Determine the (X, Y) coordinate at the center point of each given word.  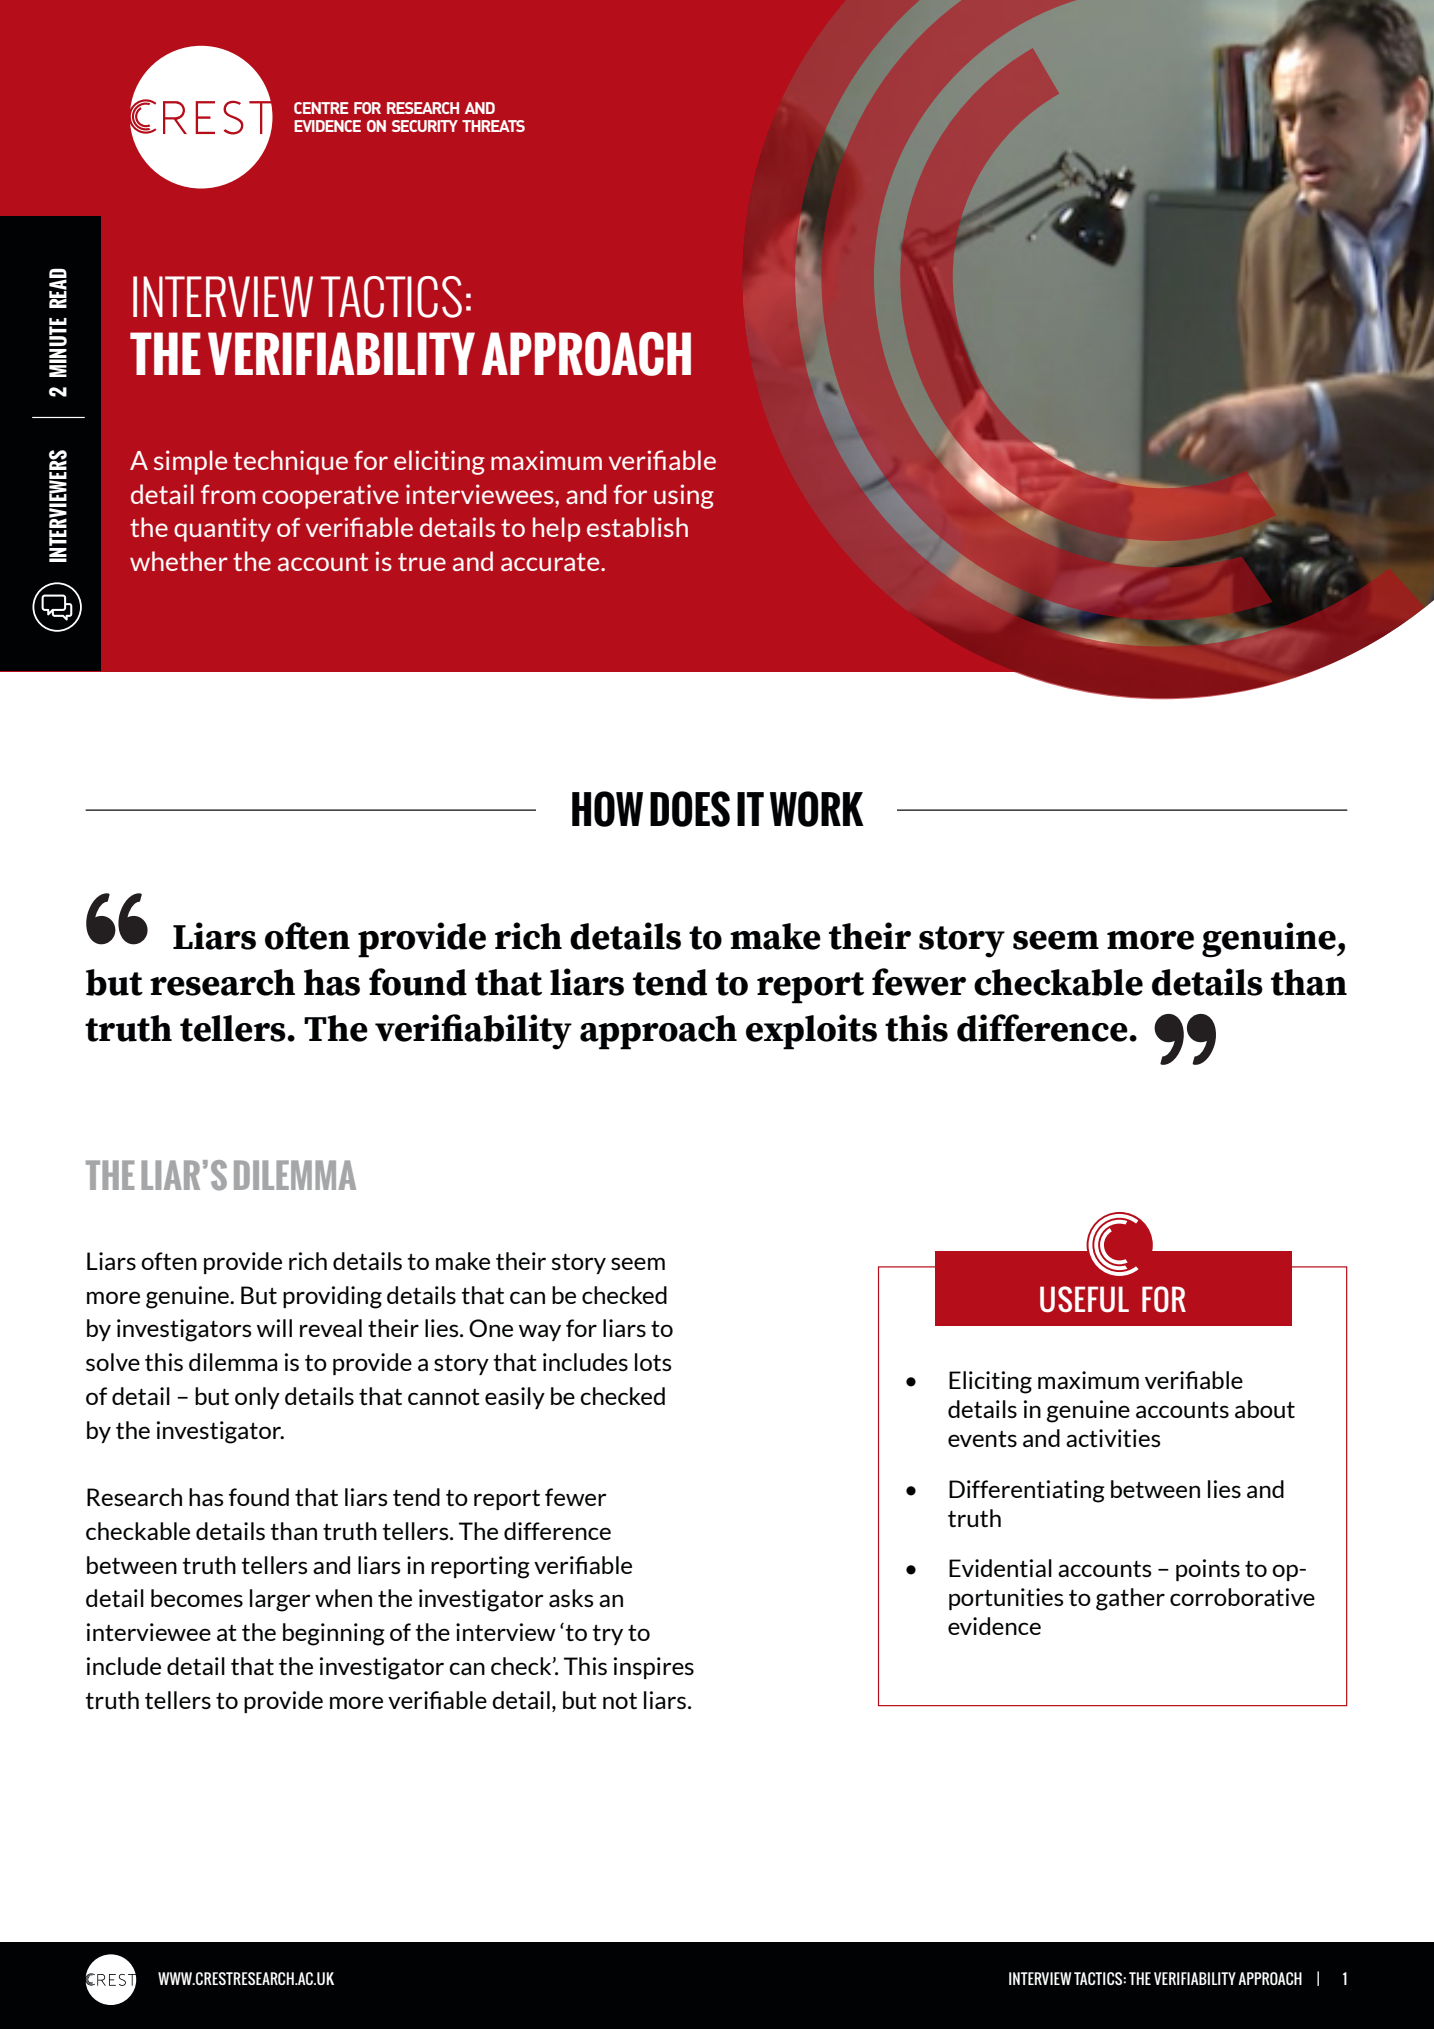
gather (1130, 1599)
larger (280, 1600)
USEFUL (1084, 1299)
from (228, 494)
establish (637, 527)
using (684, 496)
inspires (654, 1668)
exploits (811, 1032)
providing (332, 1297)
